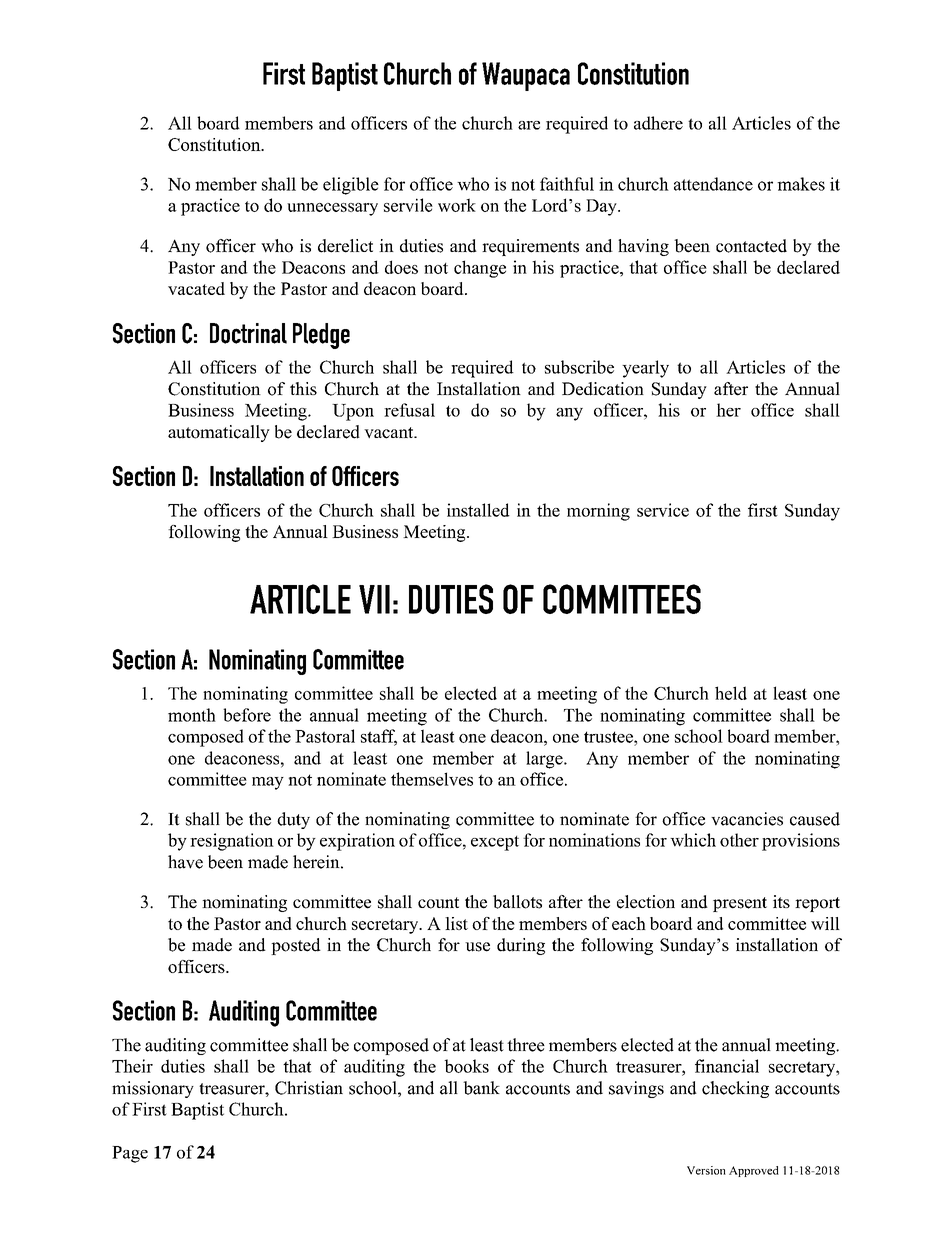 The image size is (952, 1233). Describe the element at coordinates (332, 209) in the screenshot. I see `unnecessary` at that location.
